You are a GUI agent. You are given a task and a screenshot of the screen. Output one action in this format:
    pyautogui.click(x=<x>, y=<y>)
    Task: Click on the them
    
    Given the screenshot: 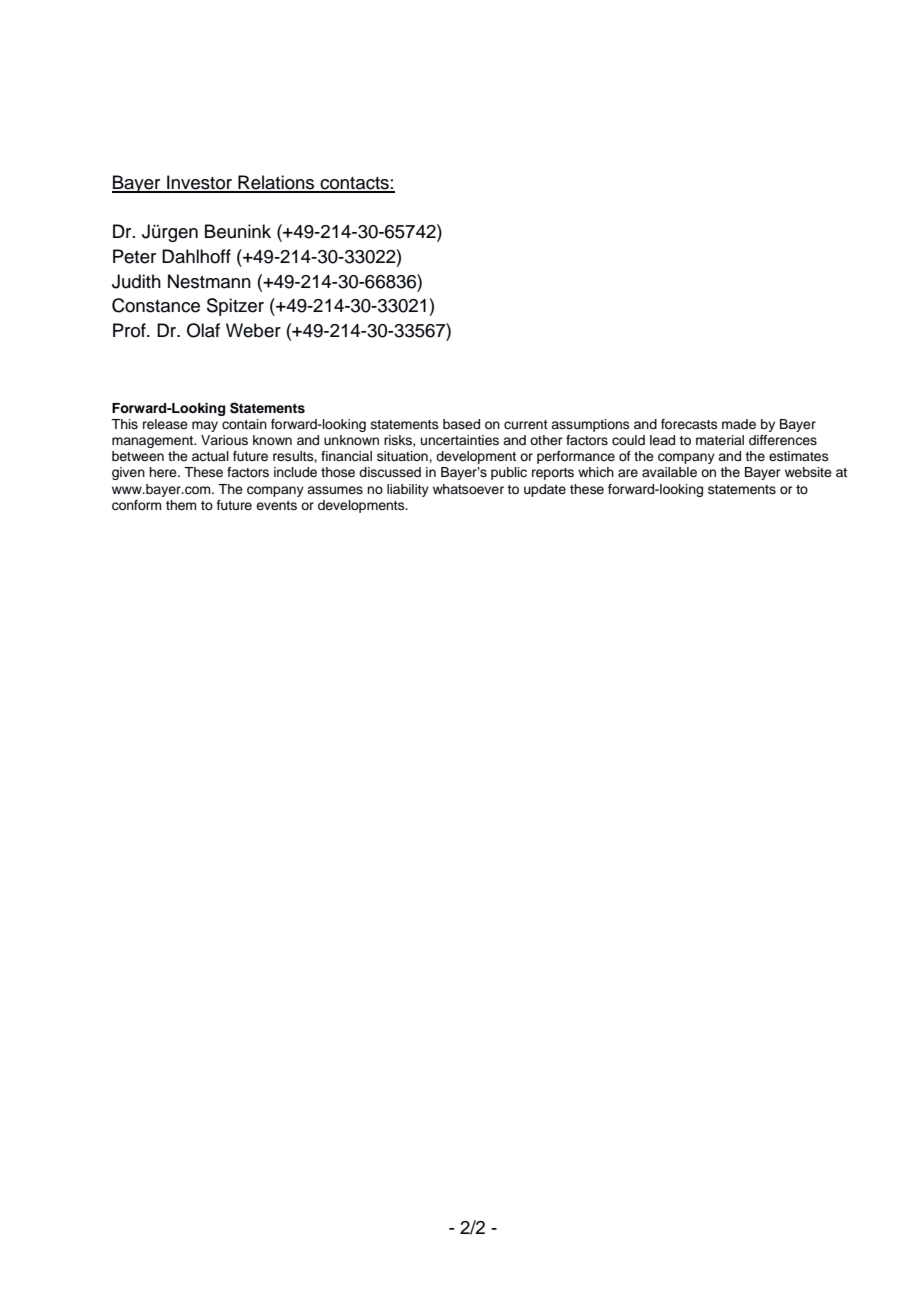 What is the action you would take?
    pyautogui.click(x=181, y=505)
